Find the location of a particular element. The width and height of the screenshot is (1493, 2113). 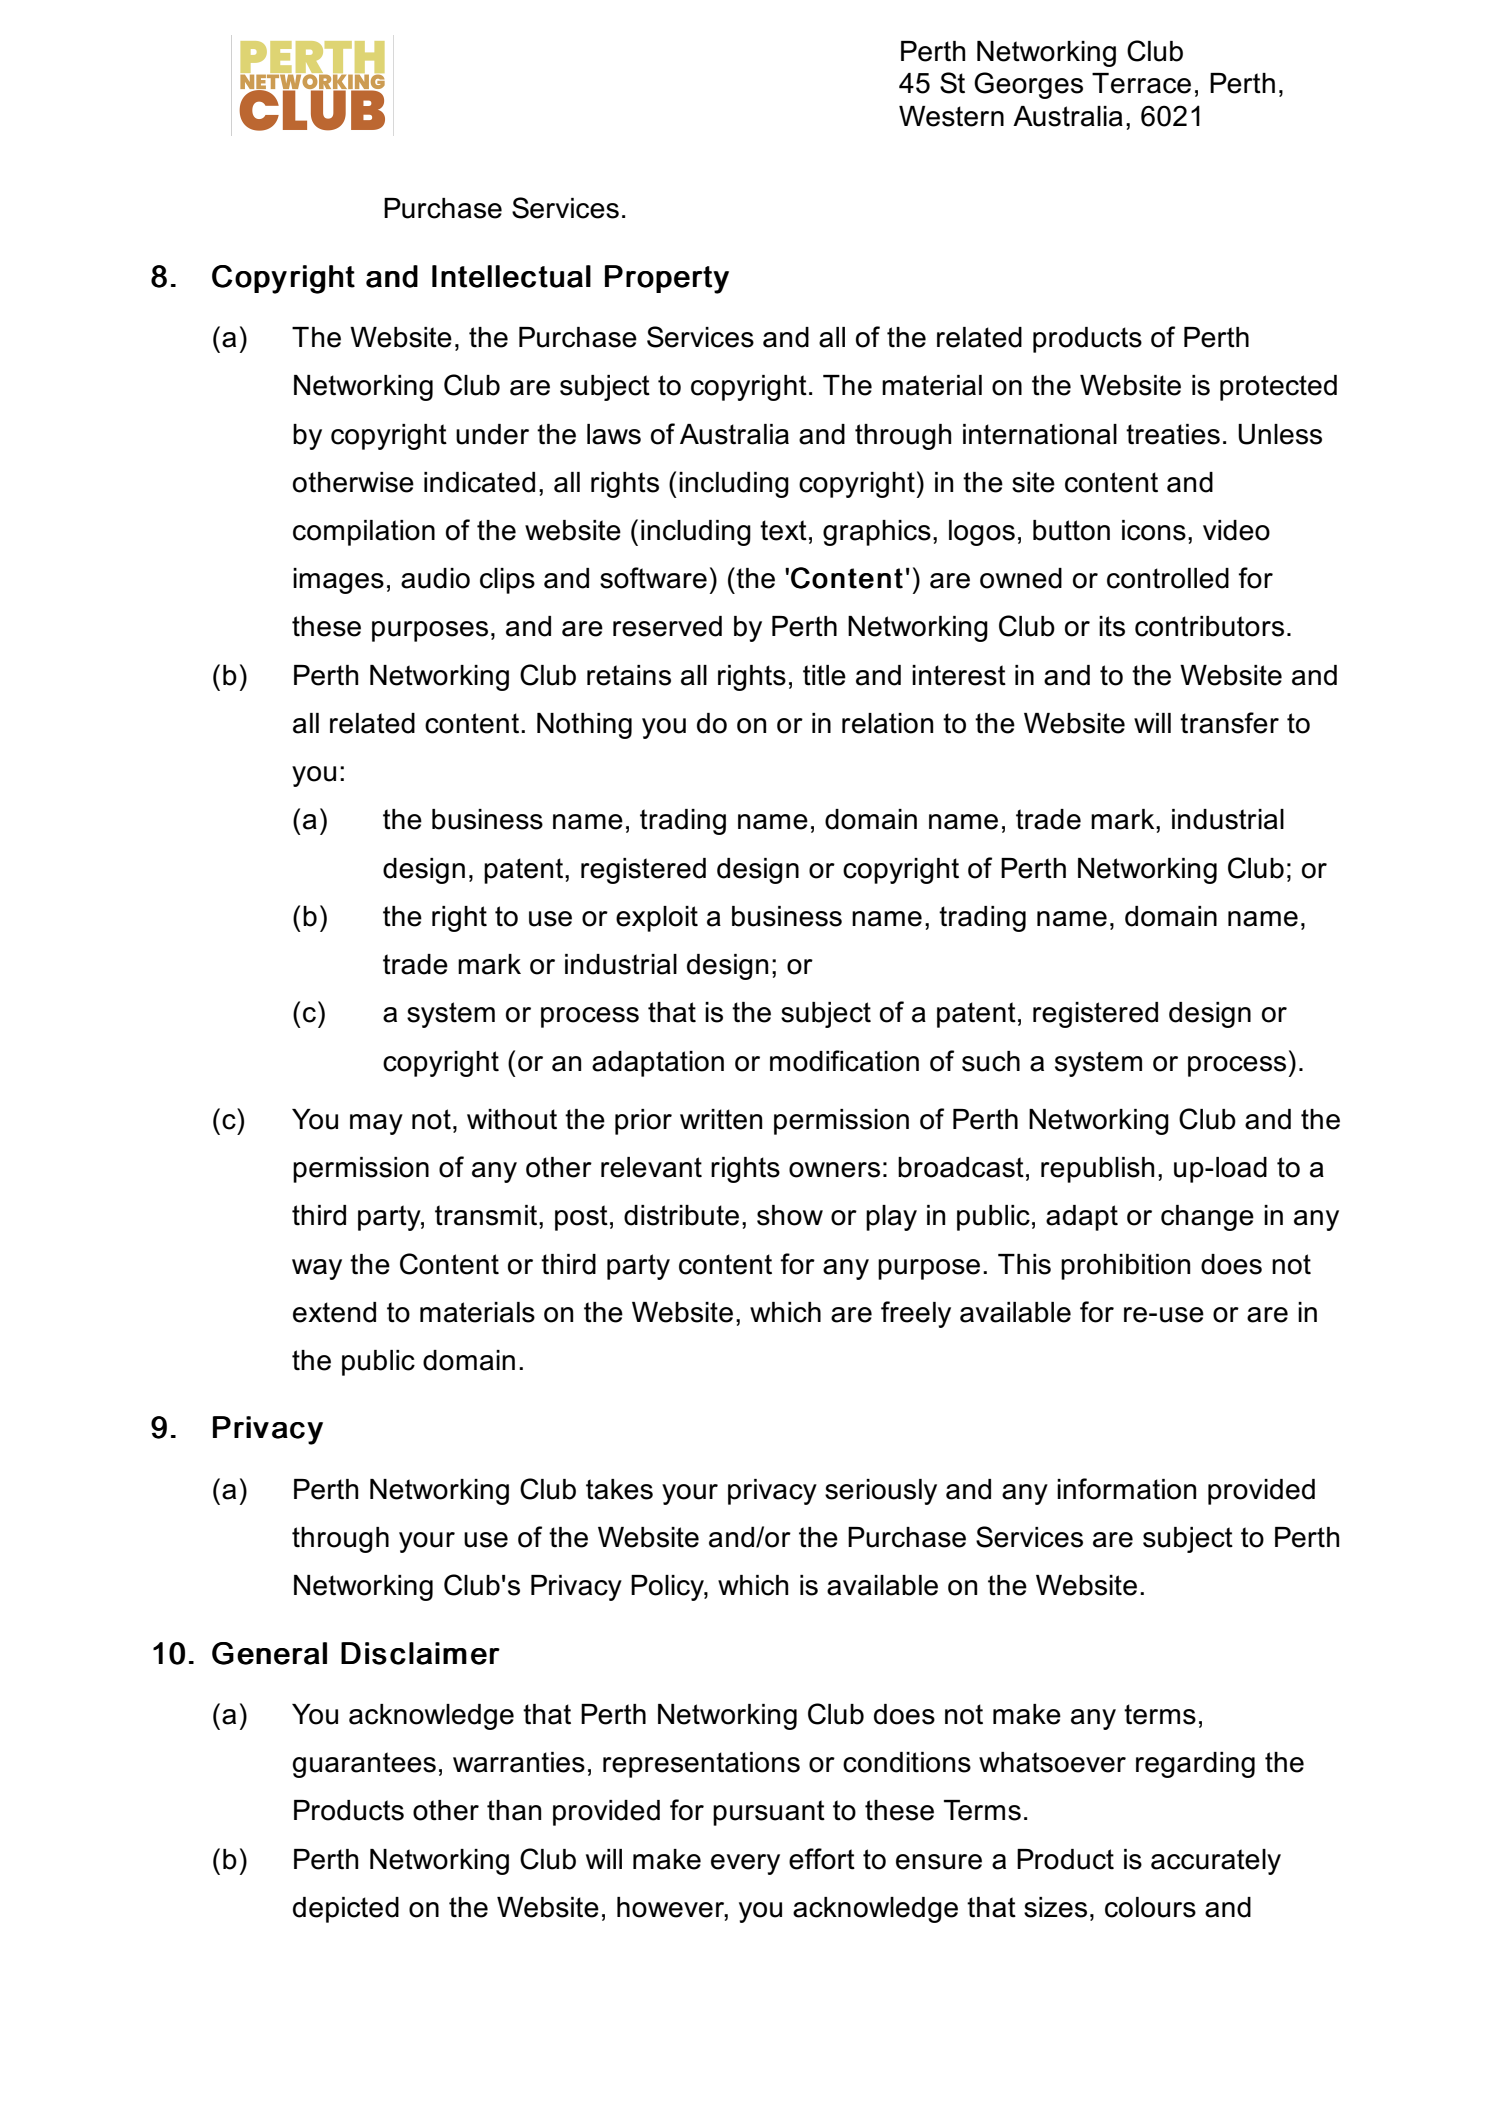

text is located at coordinates (783, 530).
